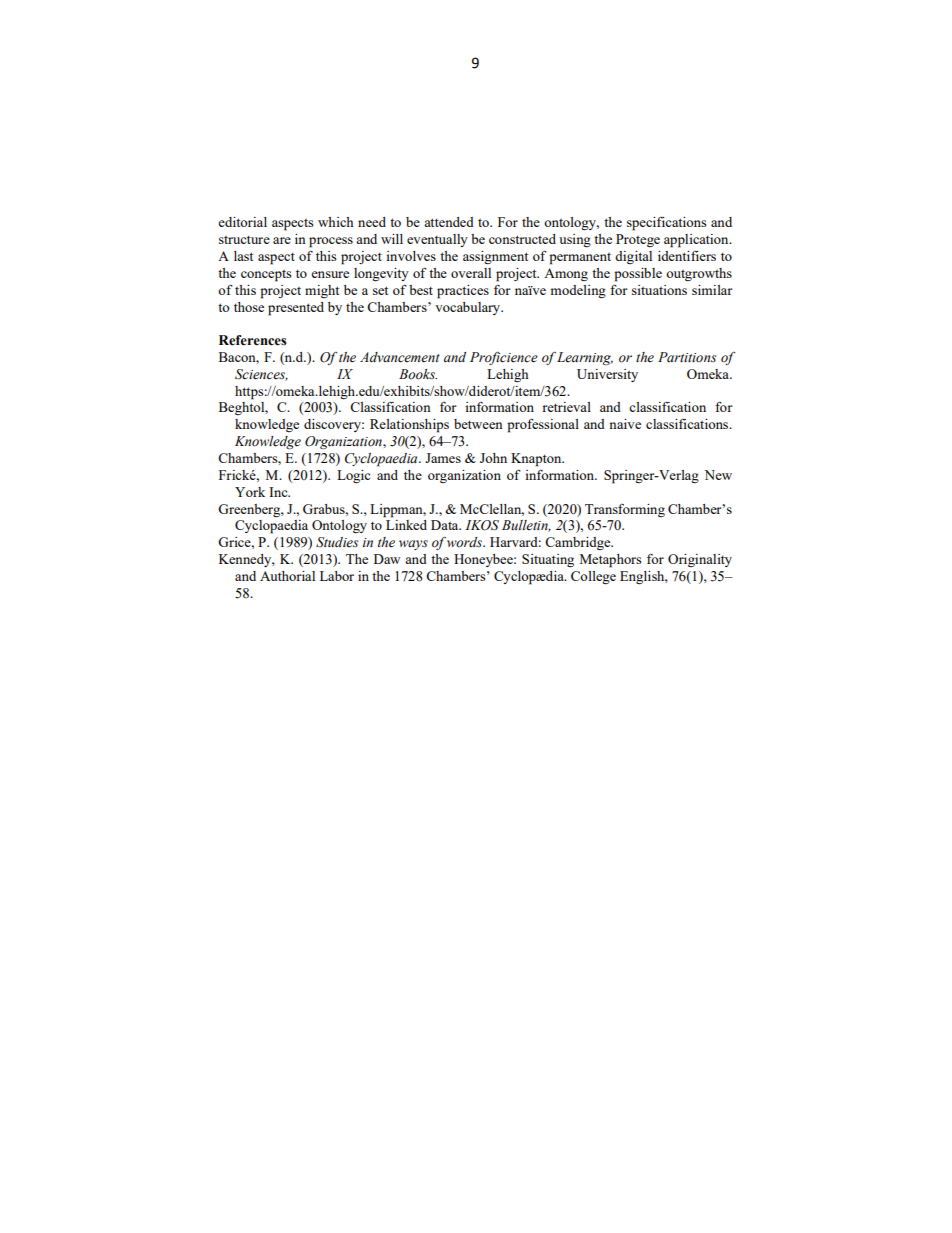  I want to click on Authorial, so click(287, 576).
